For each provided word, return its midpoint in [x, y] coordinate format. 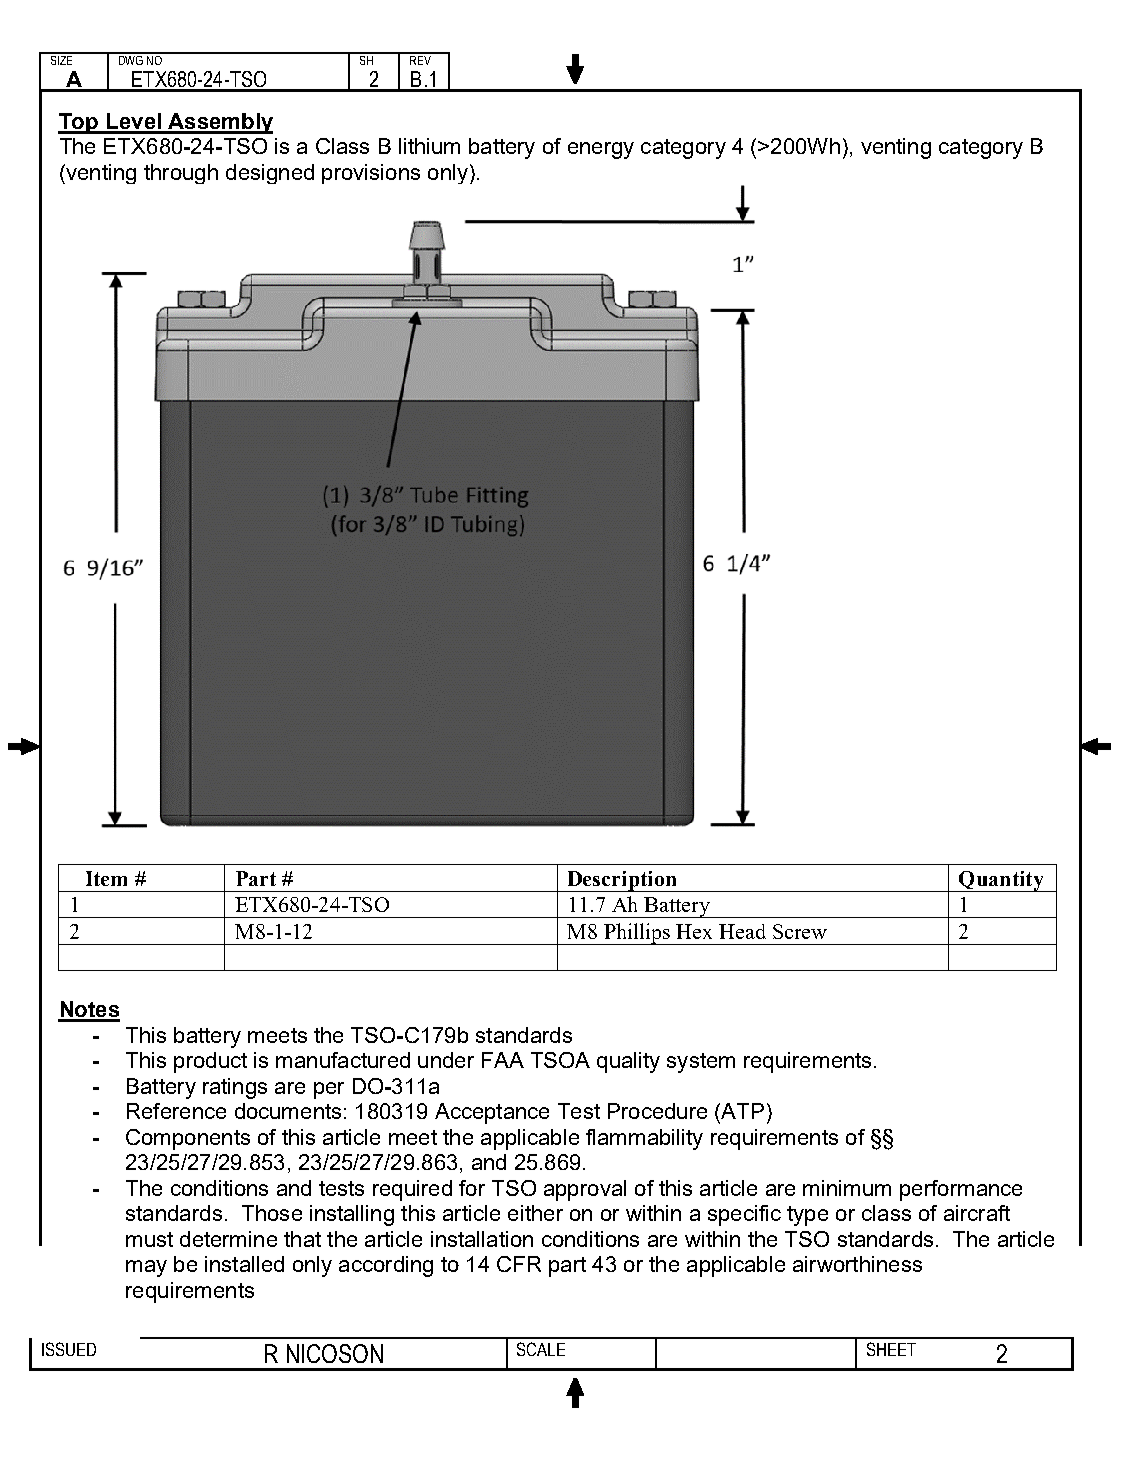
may [146, 1268]
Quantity [1001, 881]
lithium [429, 146]
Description [622, 881]
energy [601, 150]
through [181, 174]
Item [106, 878]
